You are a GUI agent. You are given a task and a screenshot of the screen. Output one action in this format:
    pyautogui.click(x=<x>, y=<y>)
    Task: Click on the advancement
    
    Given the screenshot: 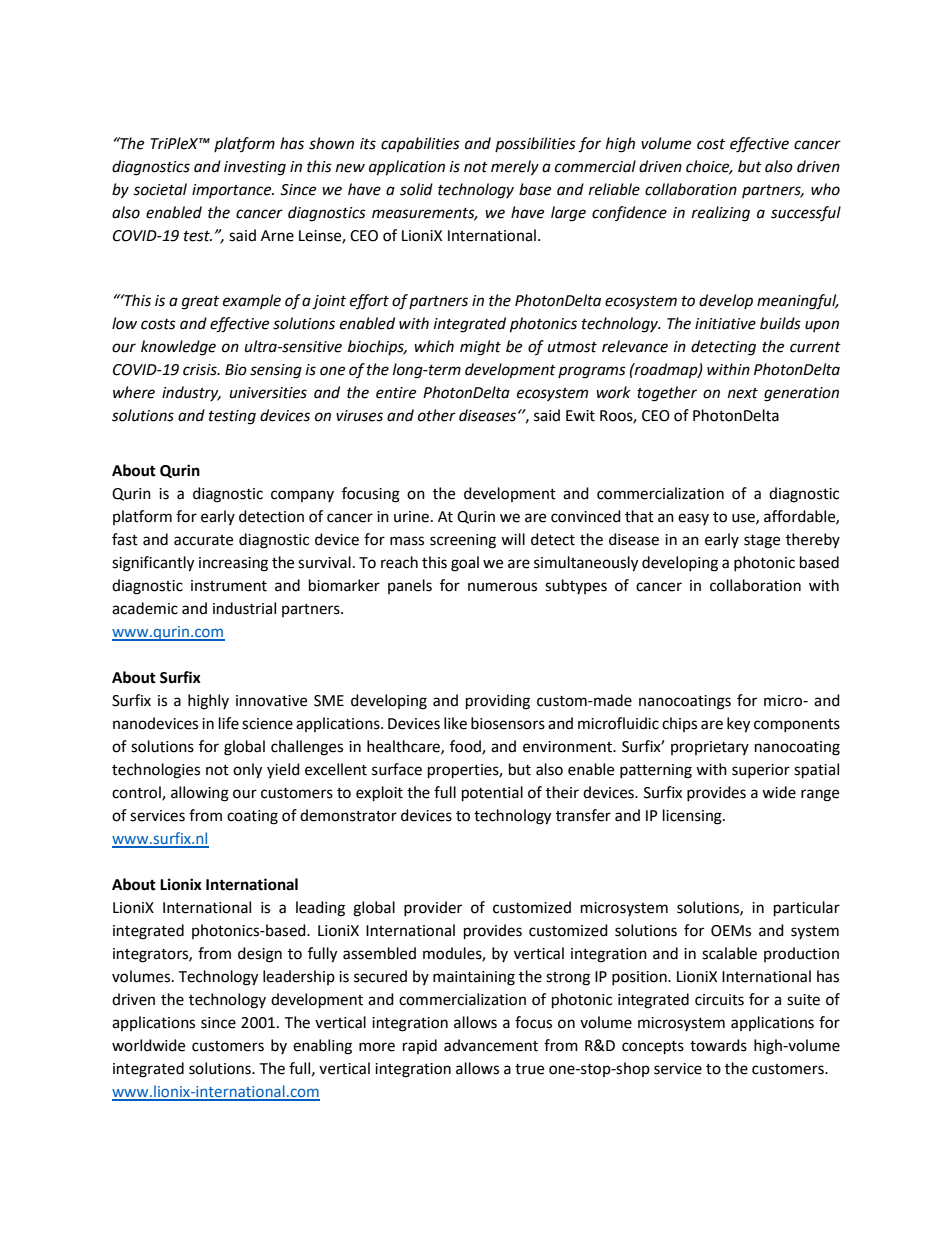 What is the action you would take?
    pyautogui.click(x=491, y=1045)
